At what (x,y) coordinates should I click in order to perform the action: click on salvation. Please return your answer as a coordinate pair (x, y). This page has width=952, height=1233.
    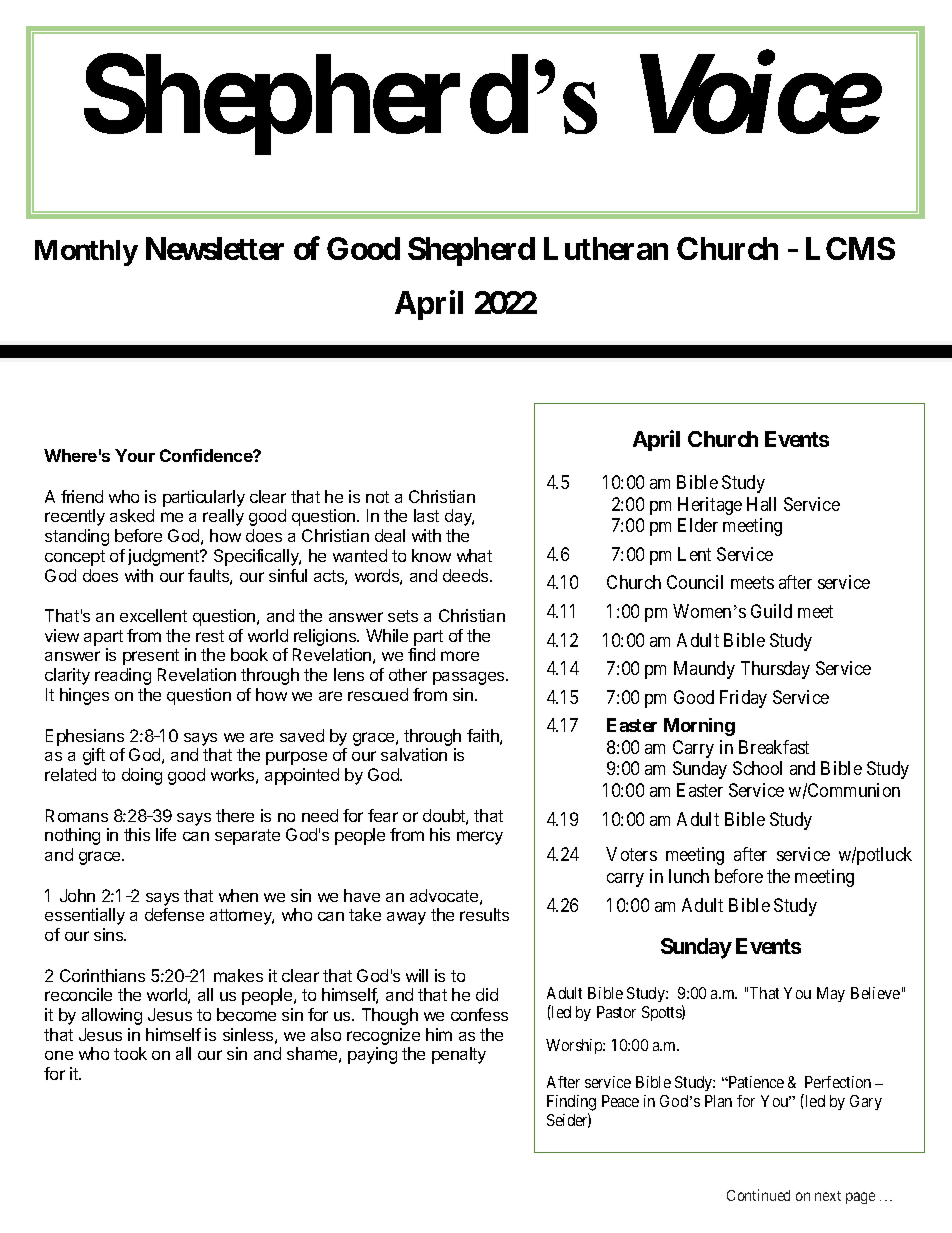
    Looking at the image, I should click on (414, 754).
